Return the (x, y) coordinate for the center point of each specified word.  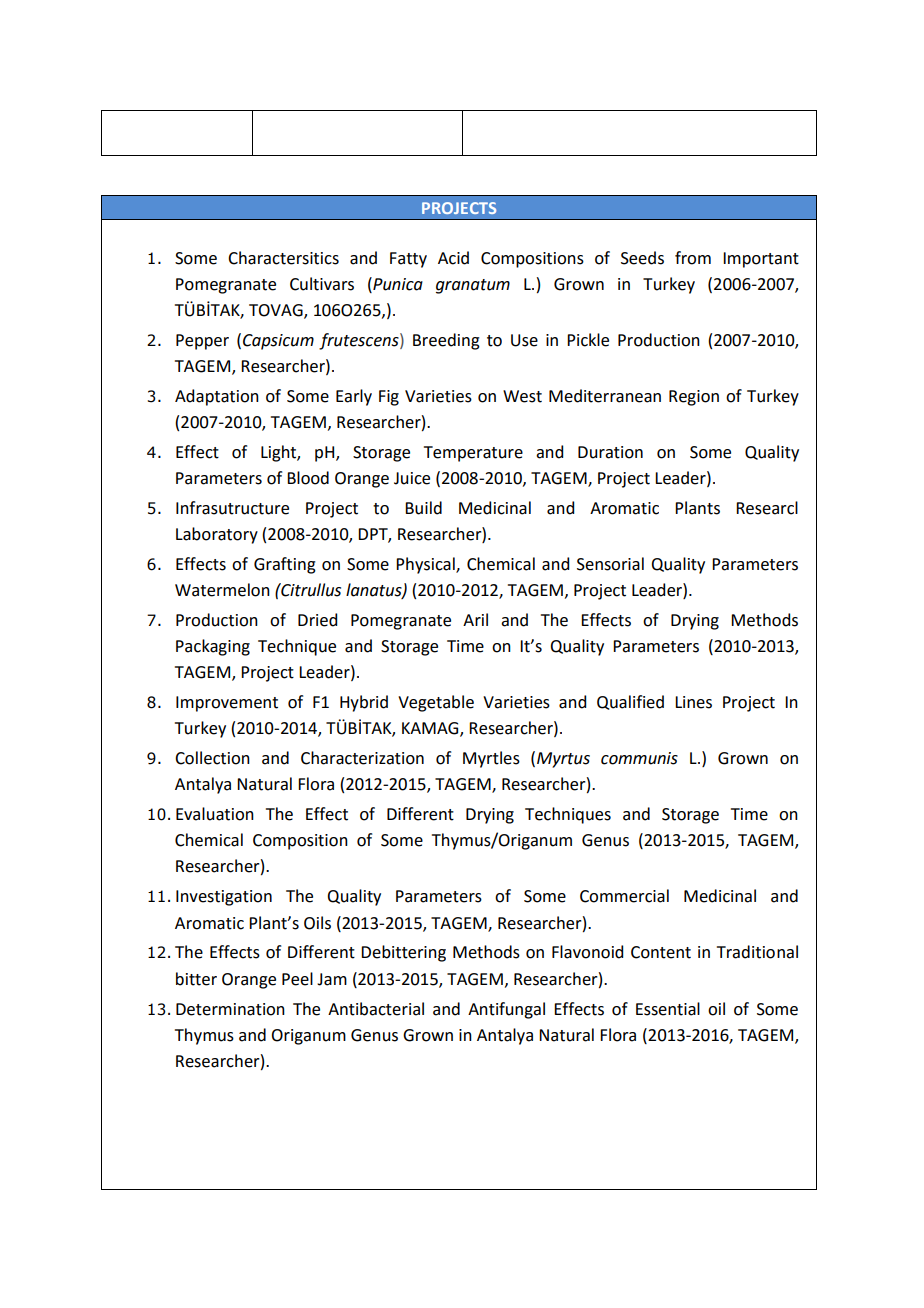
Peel (297, 979)
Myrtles (491, 759)
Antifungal (506, 1010)
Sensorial (610, 564)
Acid (453, 258)
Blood (308, 478)
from (693, 258)
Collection (212, 758)
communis (639, 758)
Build (423, 508)
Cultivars (322, 284)
